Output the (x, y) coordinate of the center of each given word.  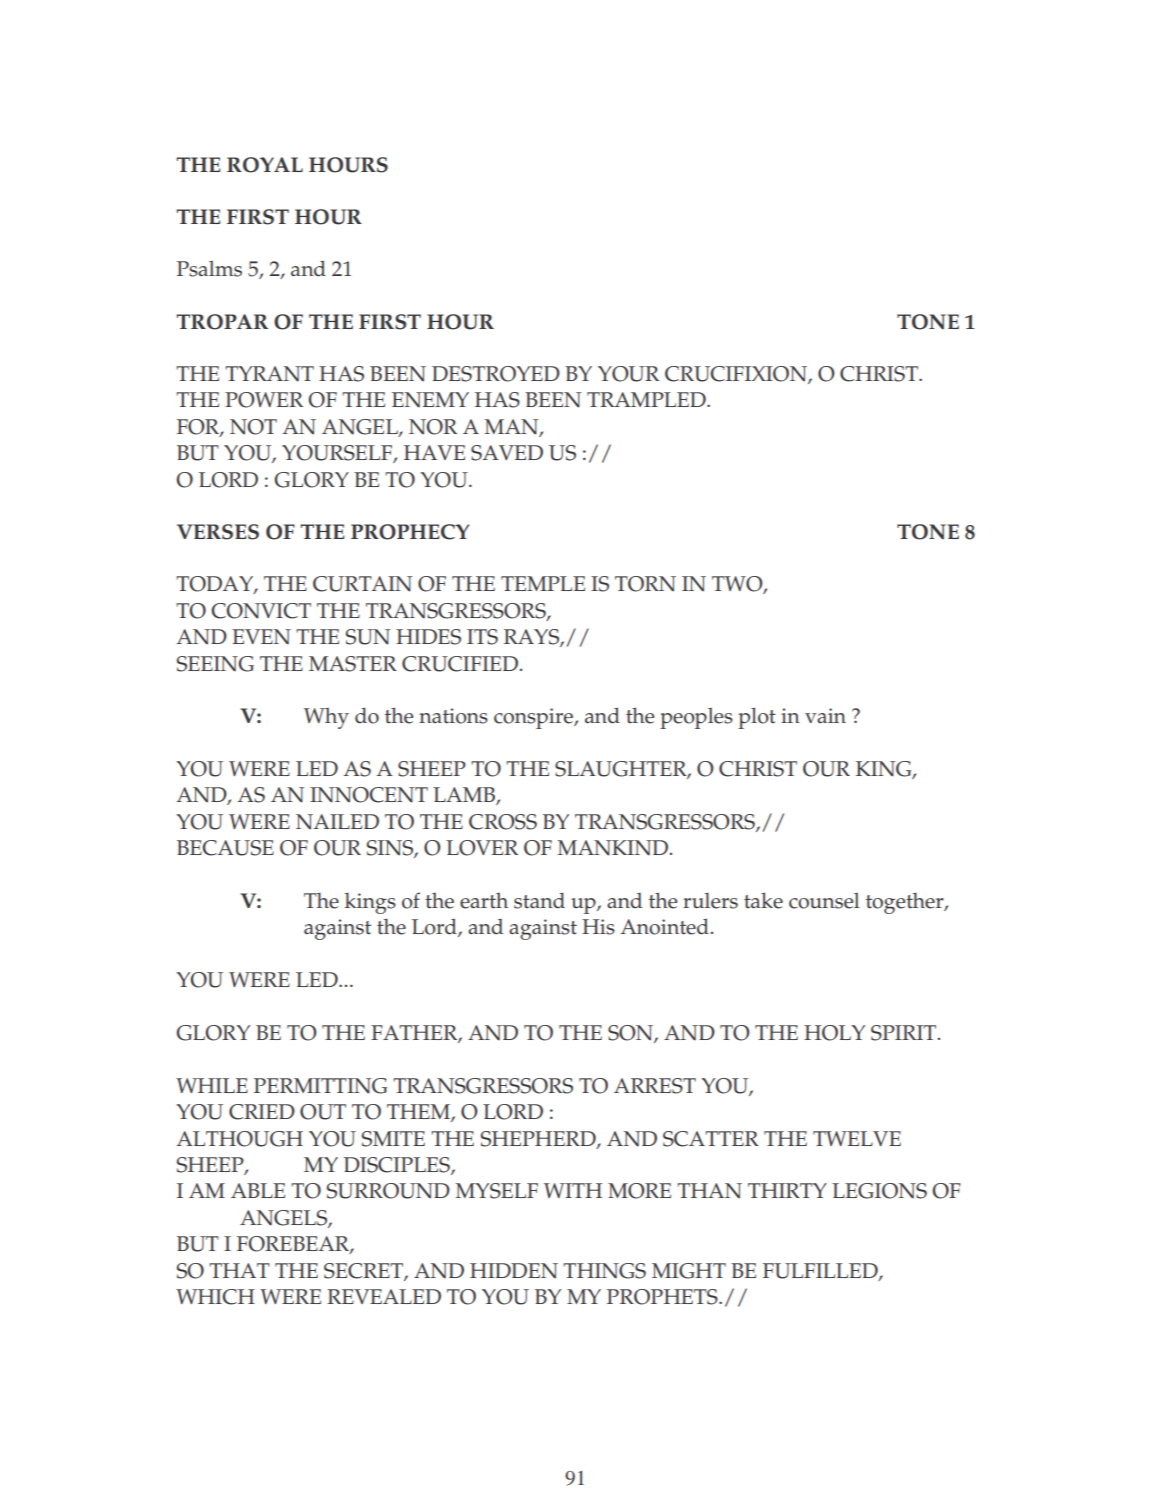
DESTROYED (496, 374)
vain (825, 715)
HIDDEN (514, 1271)
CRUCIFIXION (737, 375)
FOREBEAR (294, 1245)
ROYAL (265, 165)
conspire (534, 718)
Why (326, 718)
